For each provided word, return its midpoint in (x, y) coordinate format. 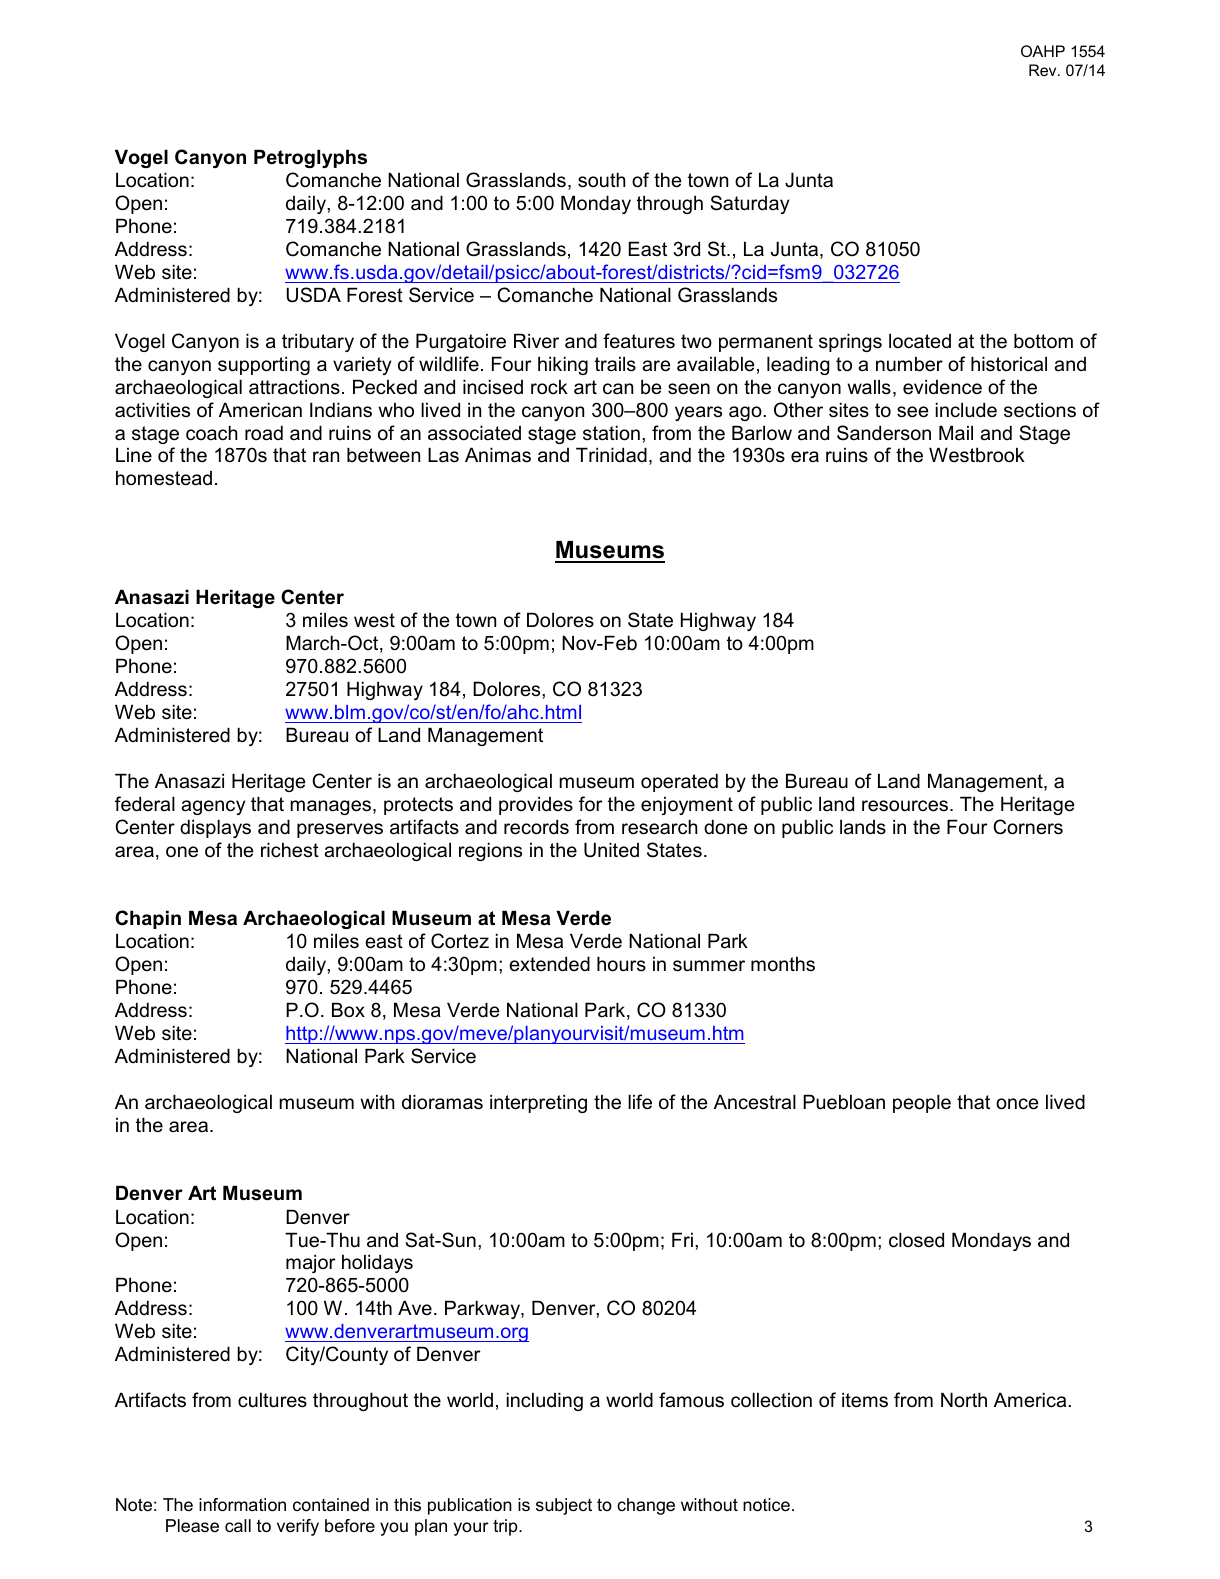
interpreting (538, 1103)
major (311, 1263)
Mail (956, 433)
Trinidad (611, 455)
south (601, 180)
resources (905, 806)
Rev (1044, 70)
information (242, 1505)
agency (213, 807)
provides (536, 805)
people (922, 1103)
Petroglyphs (310, 158)
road (264, 433)
